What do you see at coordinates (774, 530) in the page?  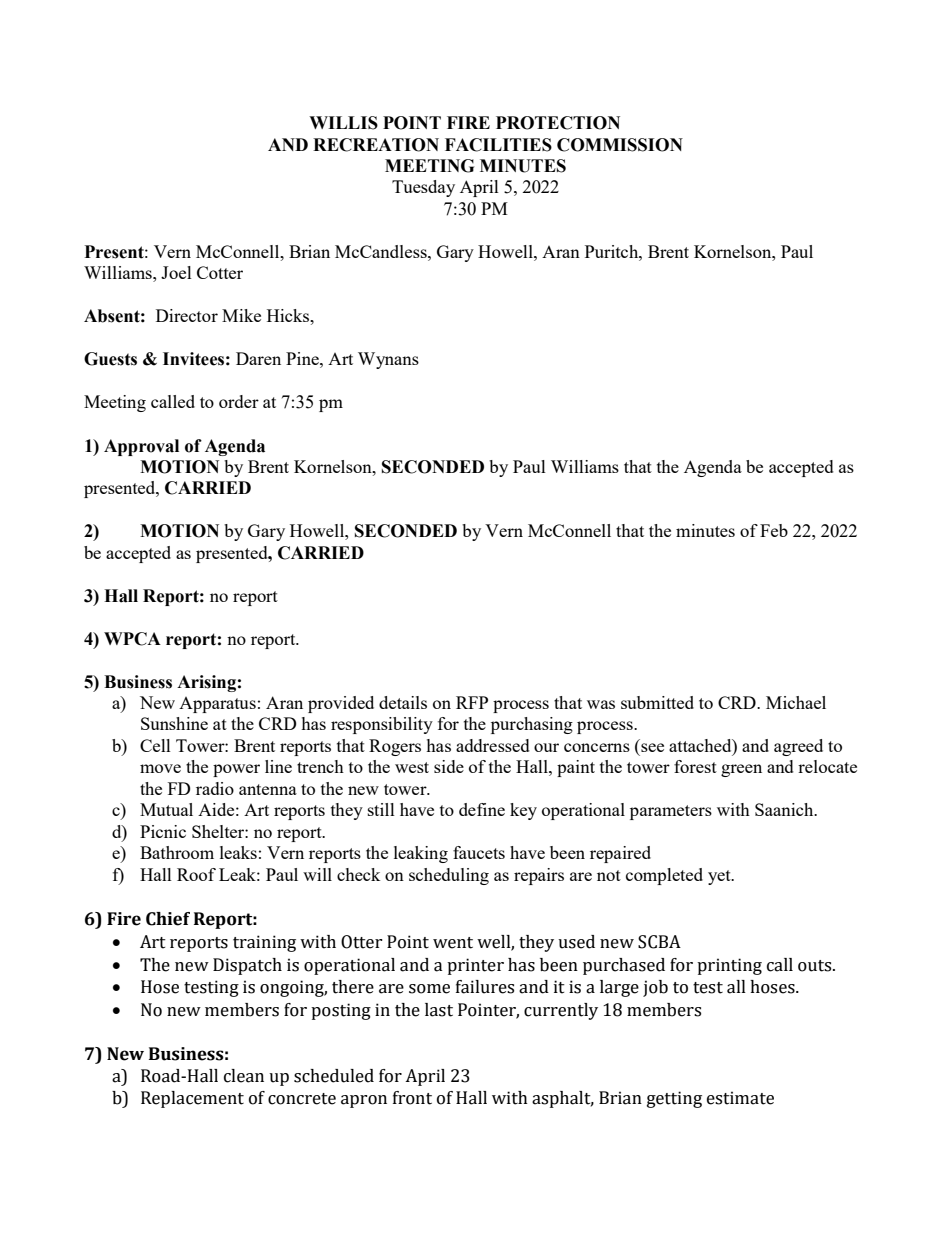 I see `Feb` at bounding box center [774, 530].
